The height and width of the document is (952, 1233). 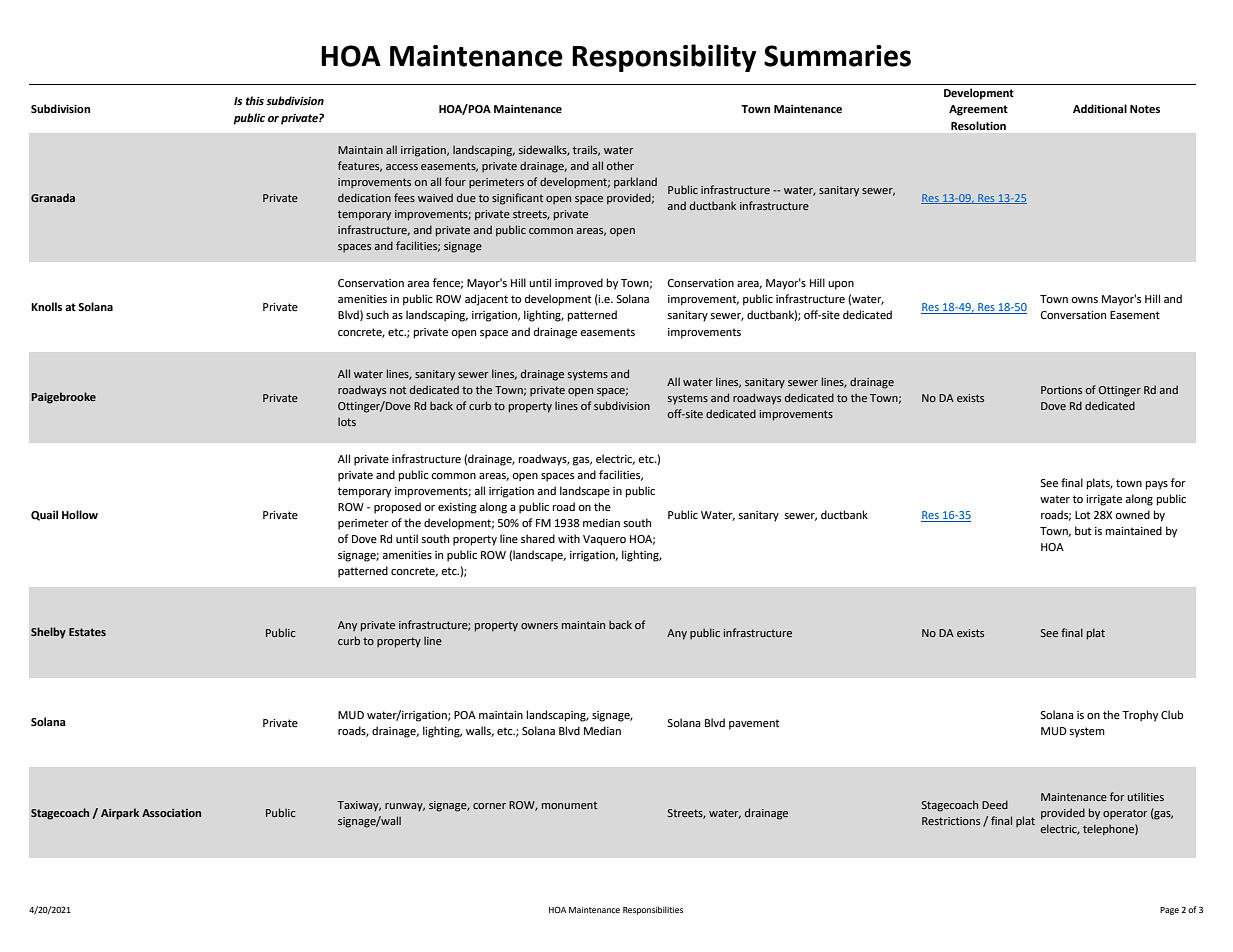 I want to click on Association, so click(x=171, y=813).
